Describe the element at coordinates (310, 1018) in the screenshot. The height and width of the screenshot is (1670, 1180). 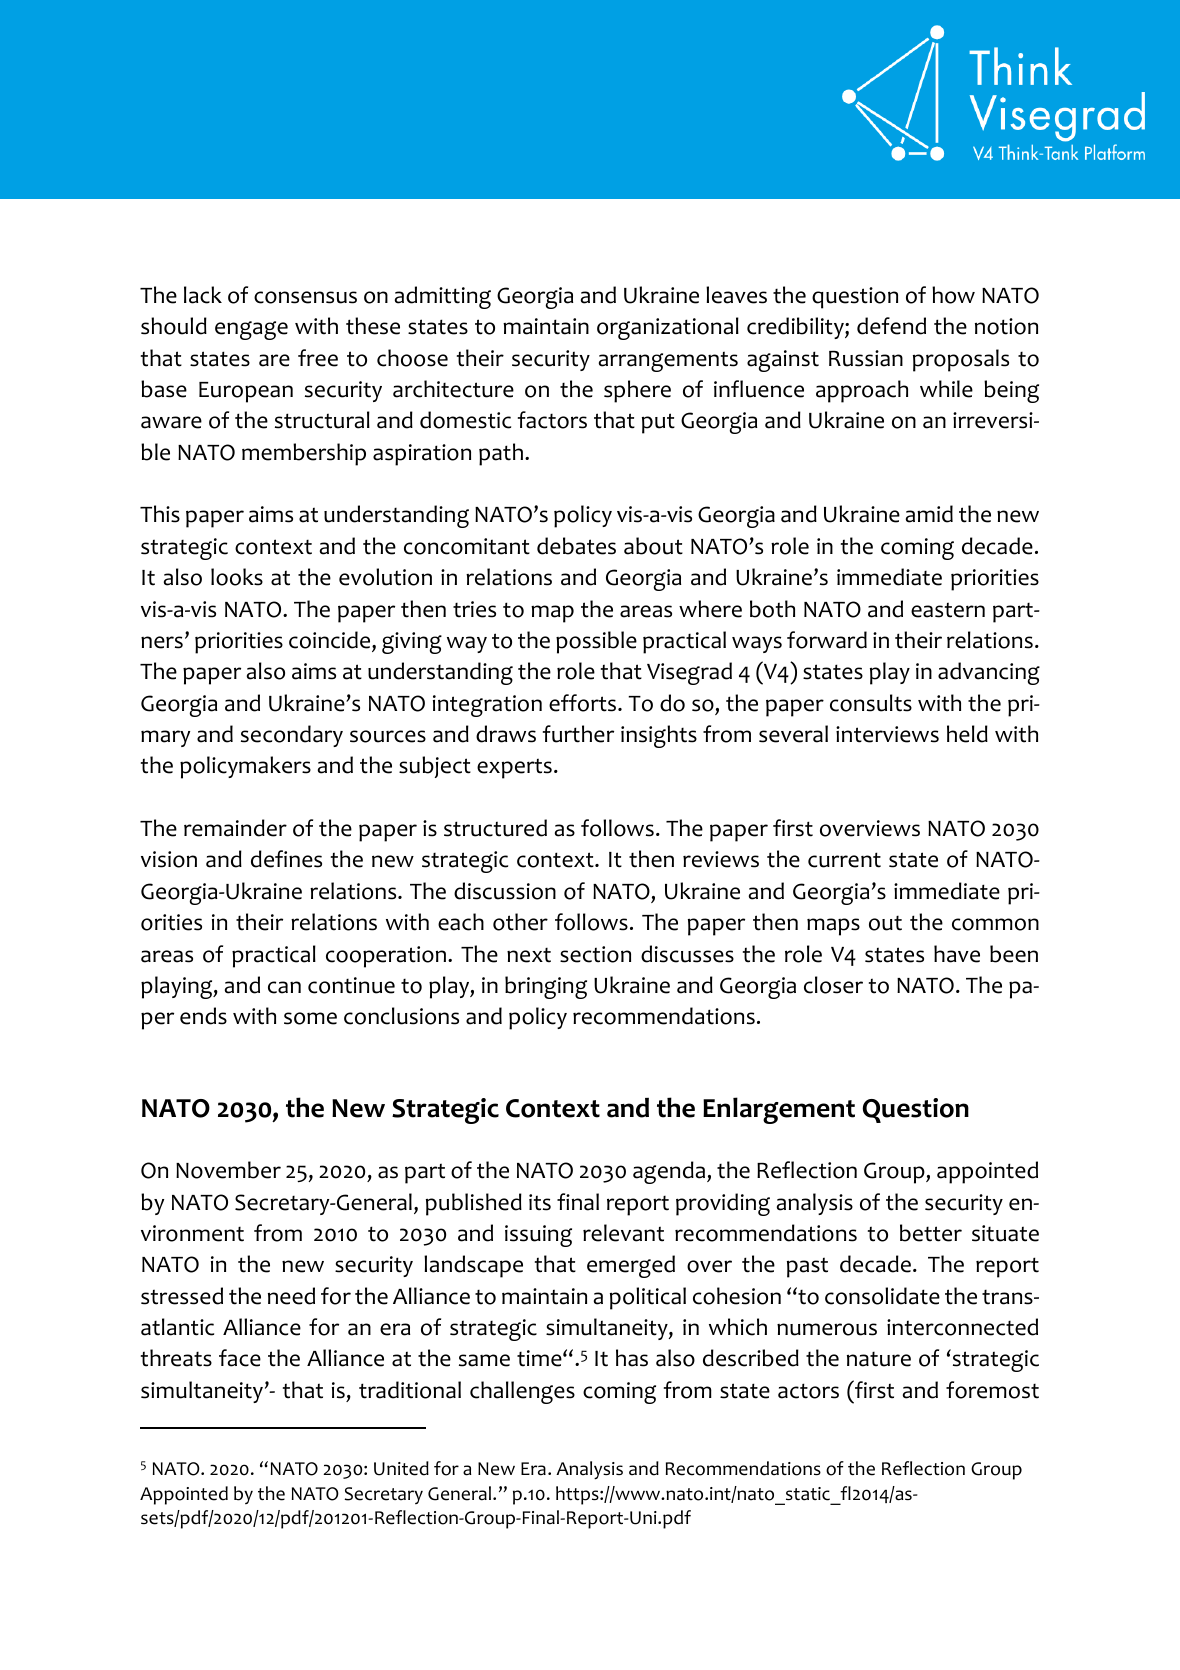
I see `some` at that location.
